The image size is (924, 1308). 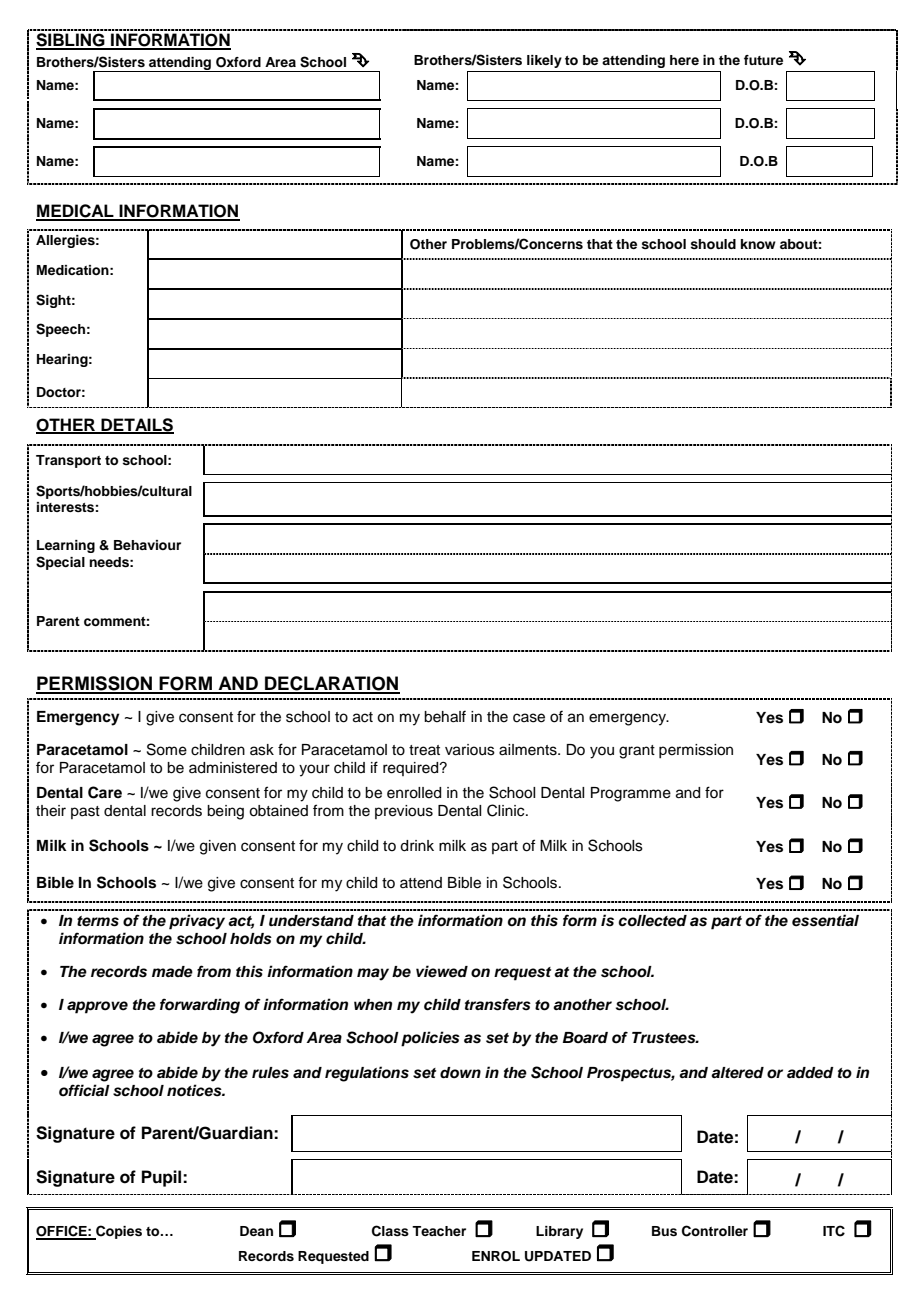 I want to click on Pupil, so click(x=163, y=1178).
